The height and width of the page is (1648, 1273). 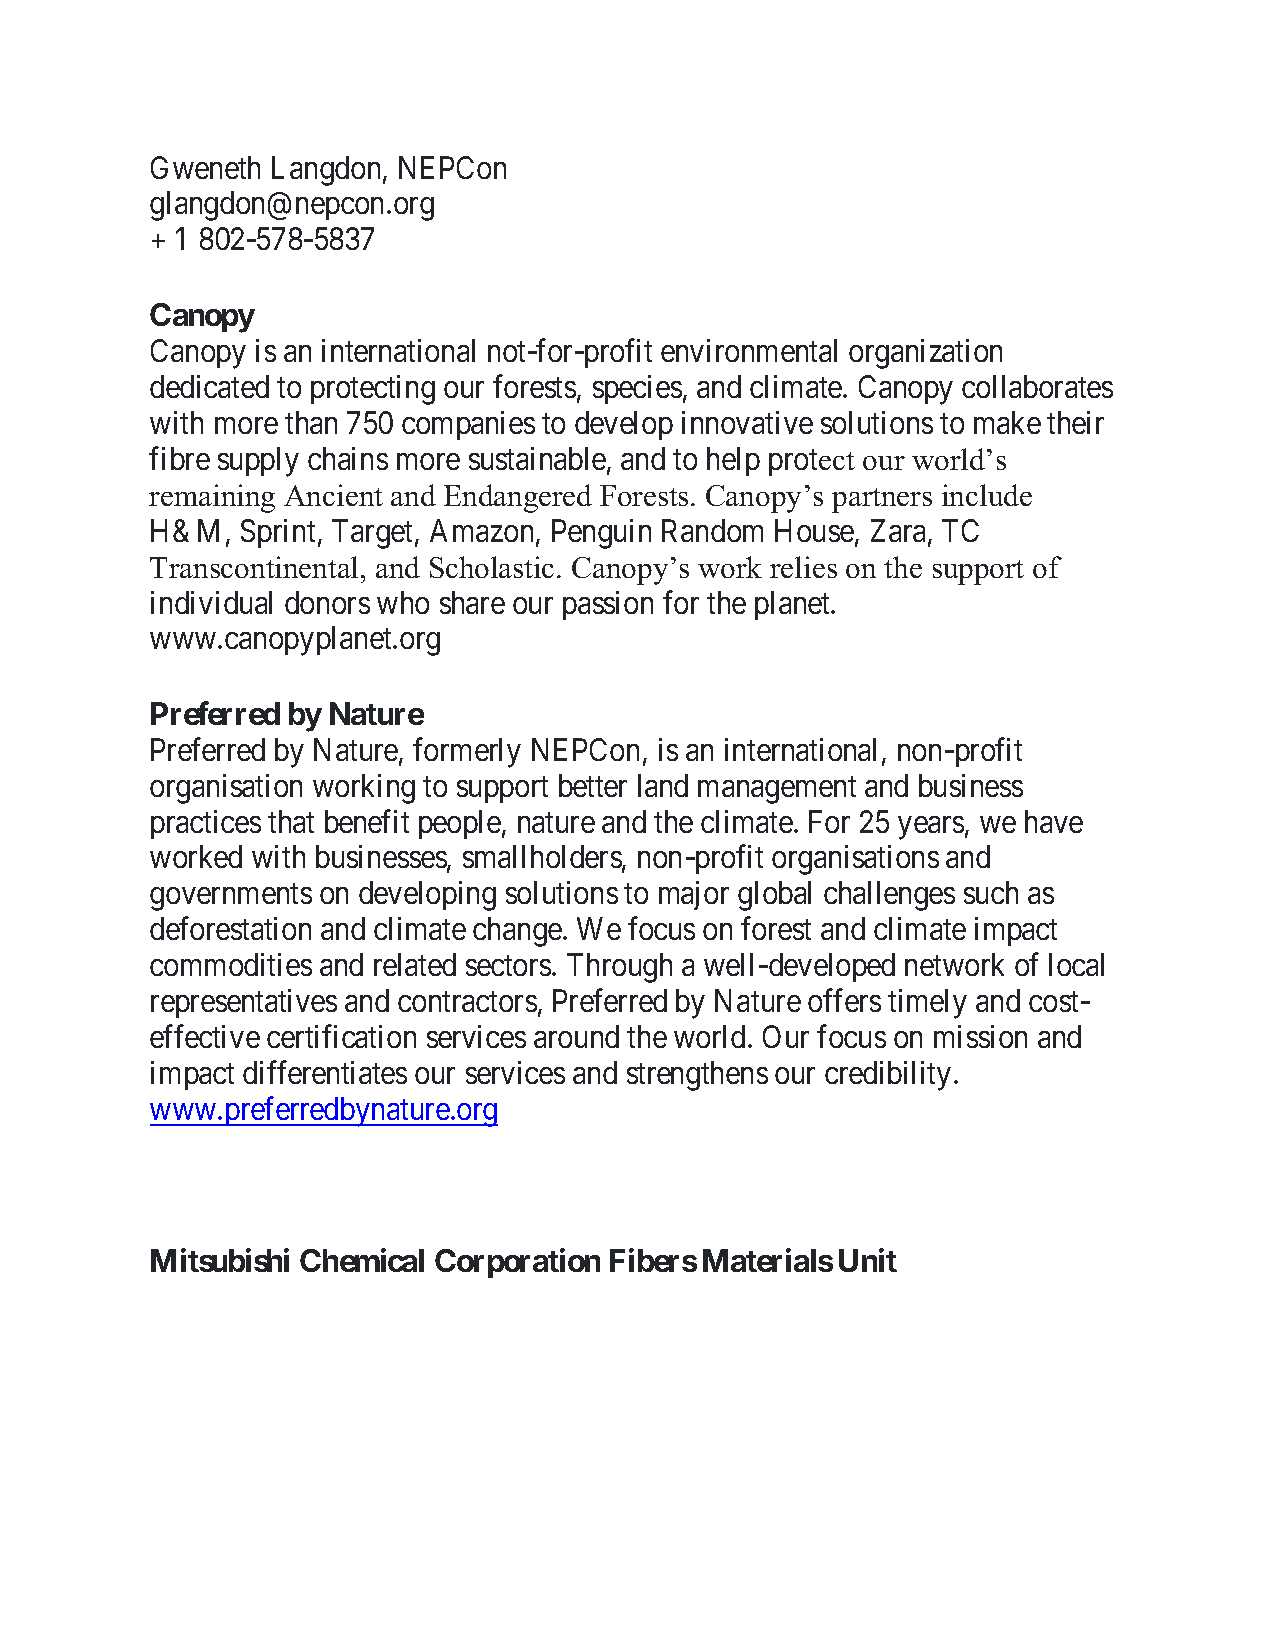 I want to click on that, so click(x=291, y=821).
